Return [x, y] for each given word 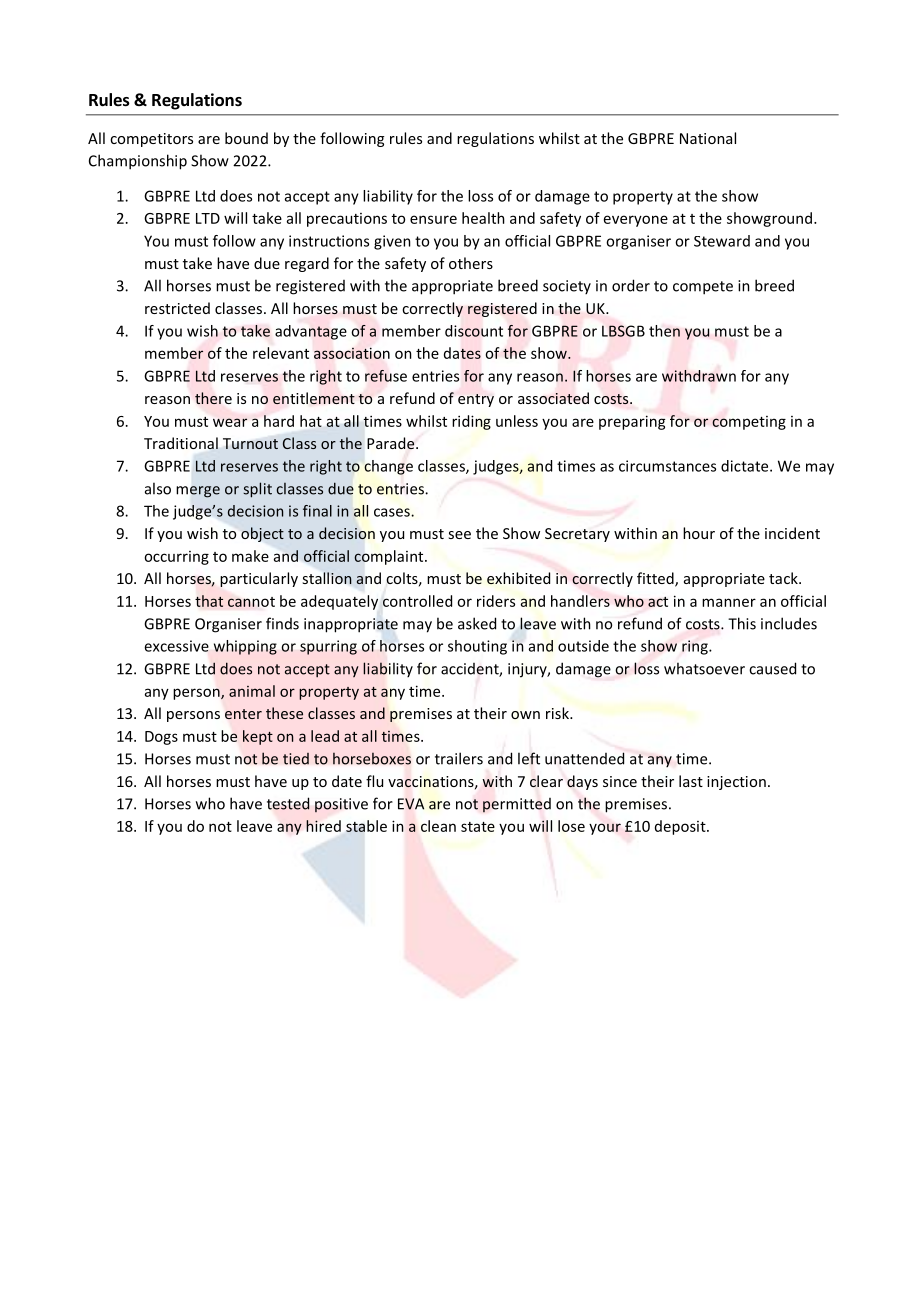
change [388, 467]
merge [198, 492]
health [483, 218]
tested [288, 803]
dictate [746, 466]
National [708, 138]
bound [246, 138]
